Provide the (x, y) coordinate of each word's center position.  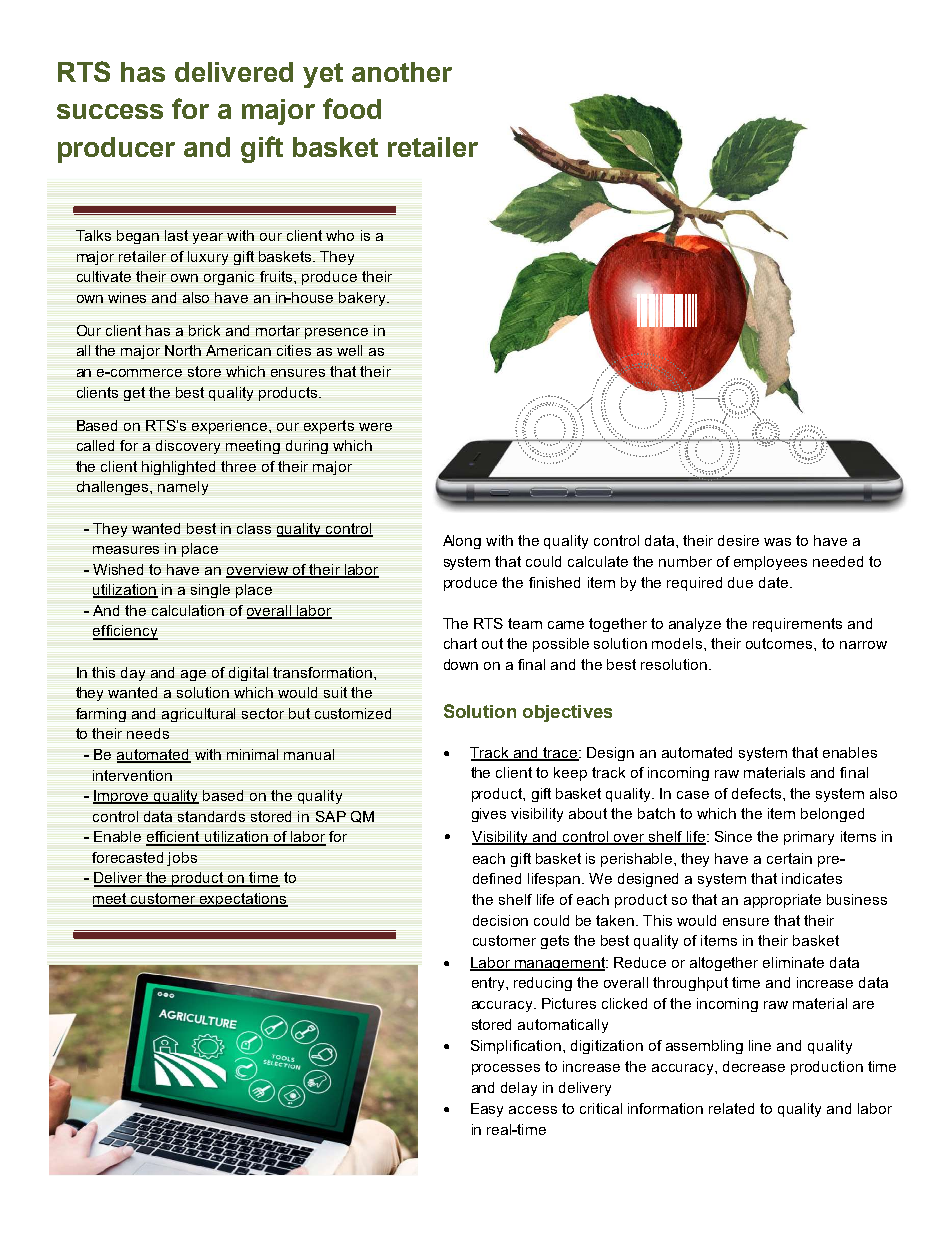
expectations (243, 900)
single (210, 591)
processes (506, 1069)
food (352, 108)
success (110, 111)
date (775, 582)
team (525, 623)
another (402, 72)
